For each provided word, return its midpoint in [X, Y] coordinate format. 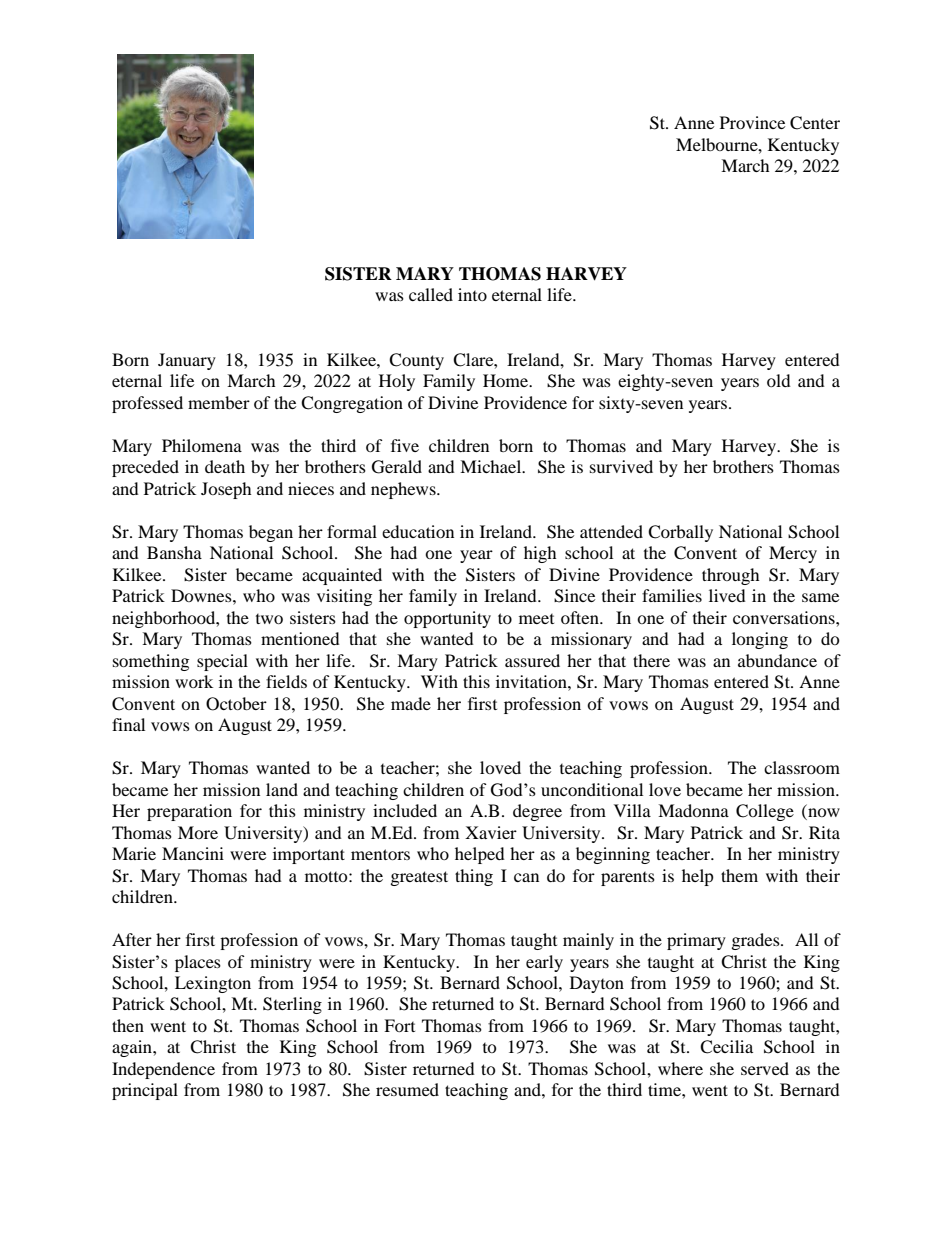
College [765, 812]
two [269, 619]
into [472, 294]
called [431, 294]
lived [727, 595]
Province [752, 122]
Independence [163, 1070]
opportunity [447, 619]
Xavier [491, 832]
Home [507, 380]
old [779, 380]
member [219, 402]
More [198, 832]
